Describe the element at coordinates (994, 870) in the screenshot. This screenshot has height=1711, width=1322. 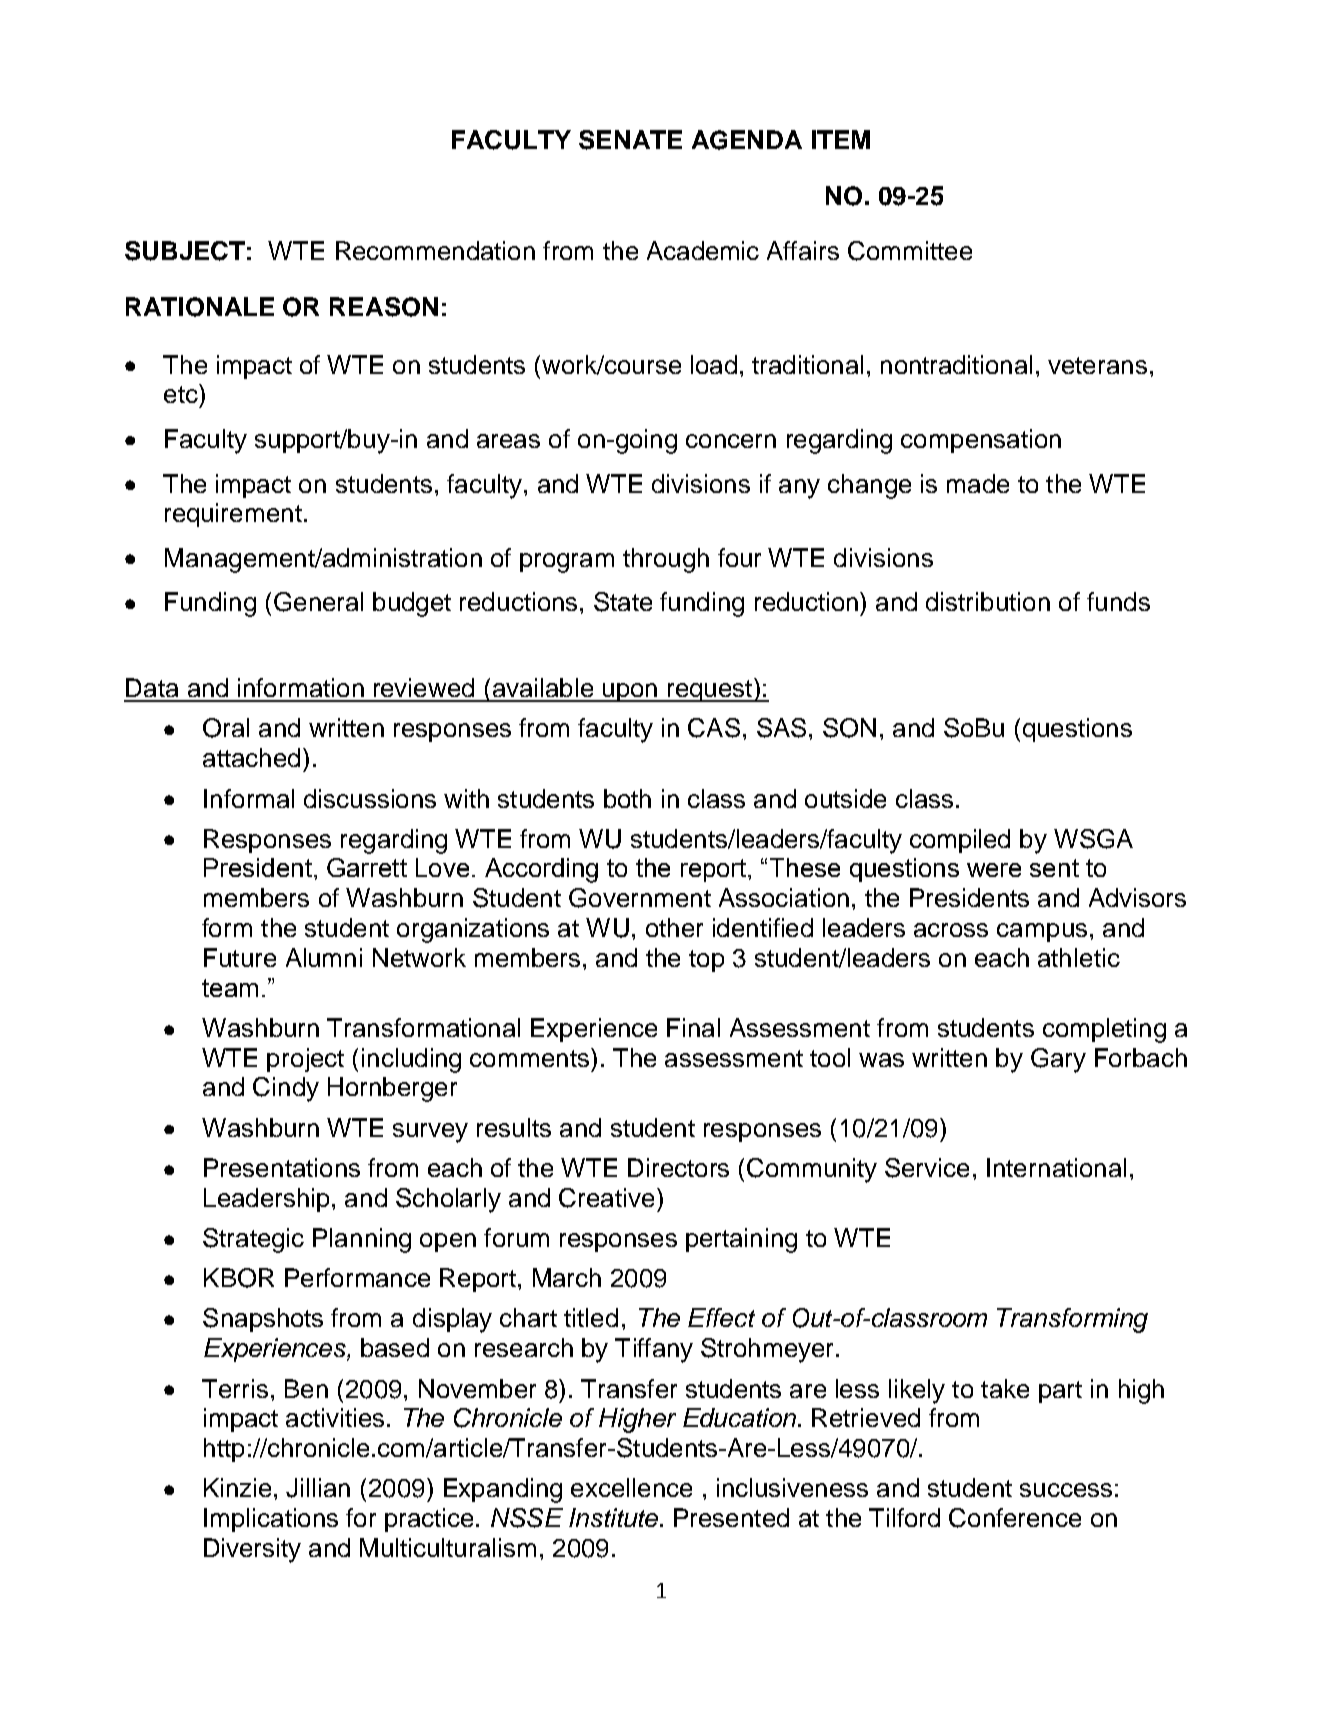
I see `were` at that location.
